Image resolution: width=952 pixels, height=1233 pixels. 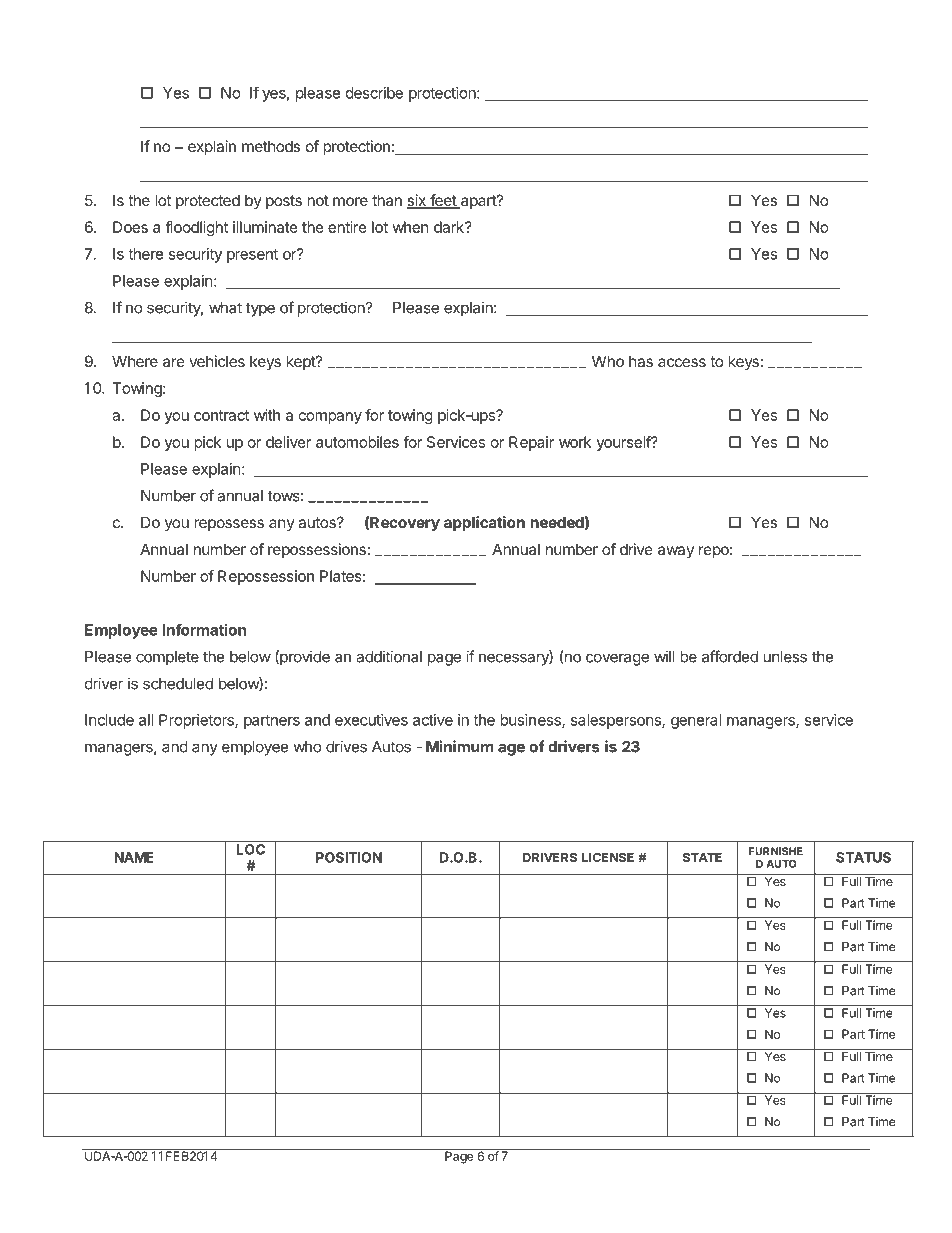 What do you see at coordinates (641, 361) in the page?
I see `has` at bounding box center [641, 361].
